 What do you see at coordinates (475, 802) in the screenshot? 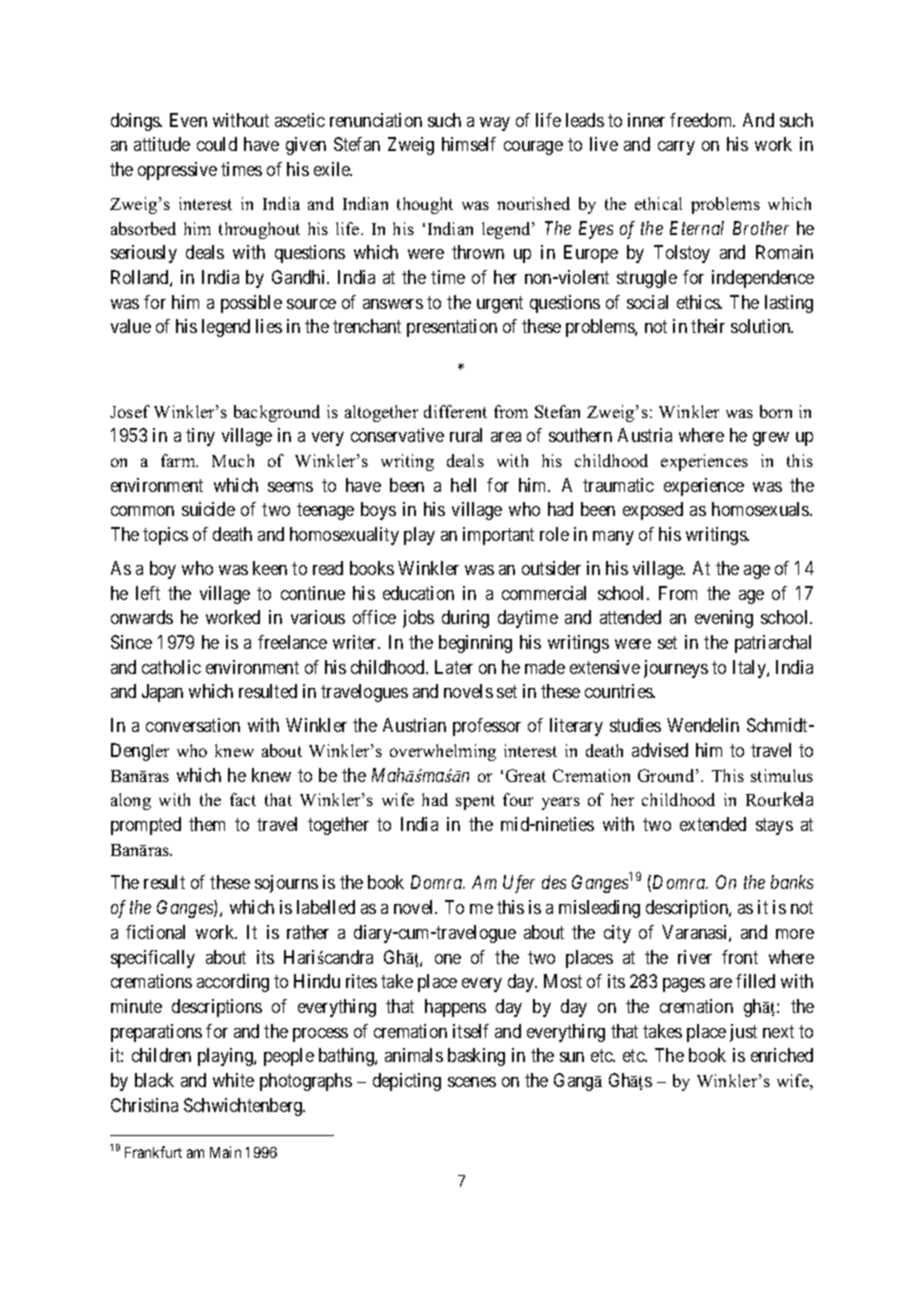
I see `spent` at bounding box center [475, 802].
